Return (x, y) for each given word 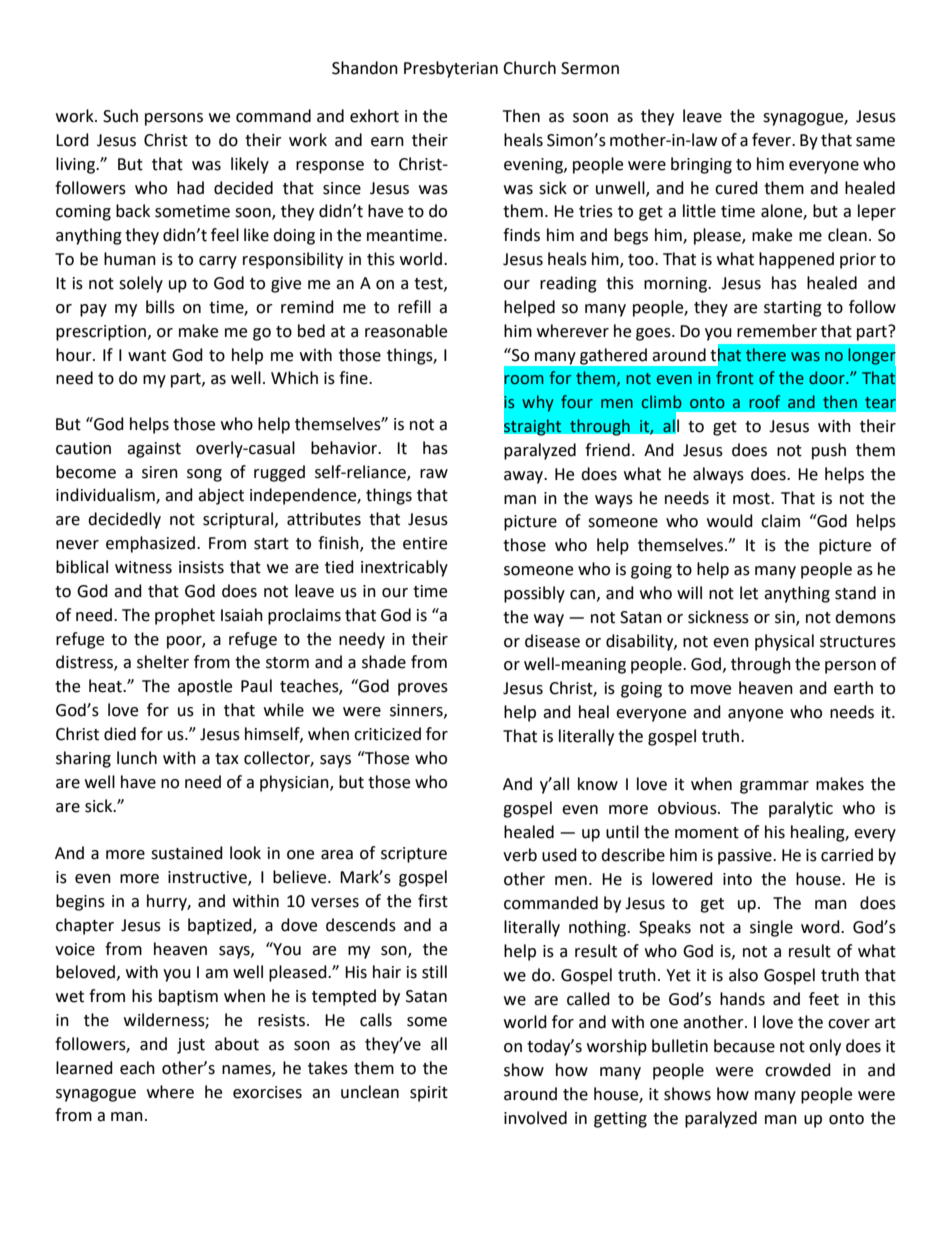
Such (120, 116)
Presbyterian (451, 69)
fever (773, 140)
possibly (534, 594)
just (191, 1046)
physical (784, 642)
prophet (185, 616)
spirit (429, 1094)
